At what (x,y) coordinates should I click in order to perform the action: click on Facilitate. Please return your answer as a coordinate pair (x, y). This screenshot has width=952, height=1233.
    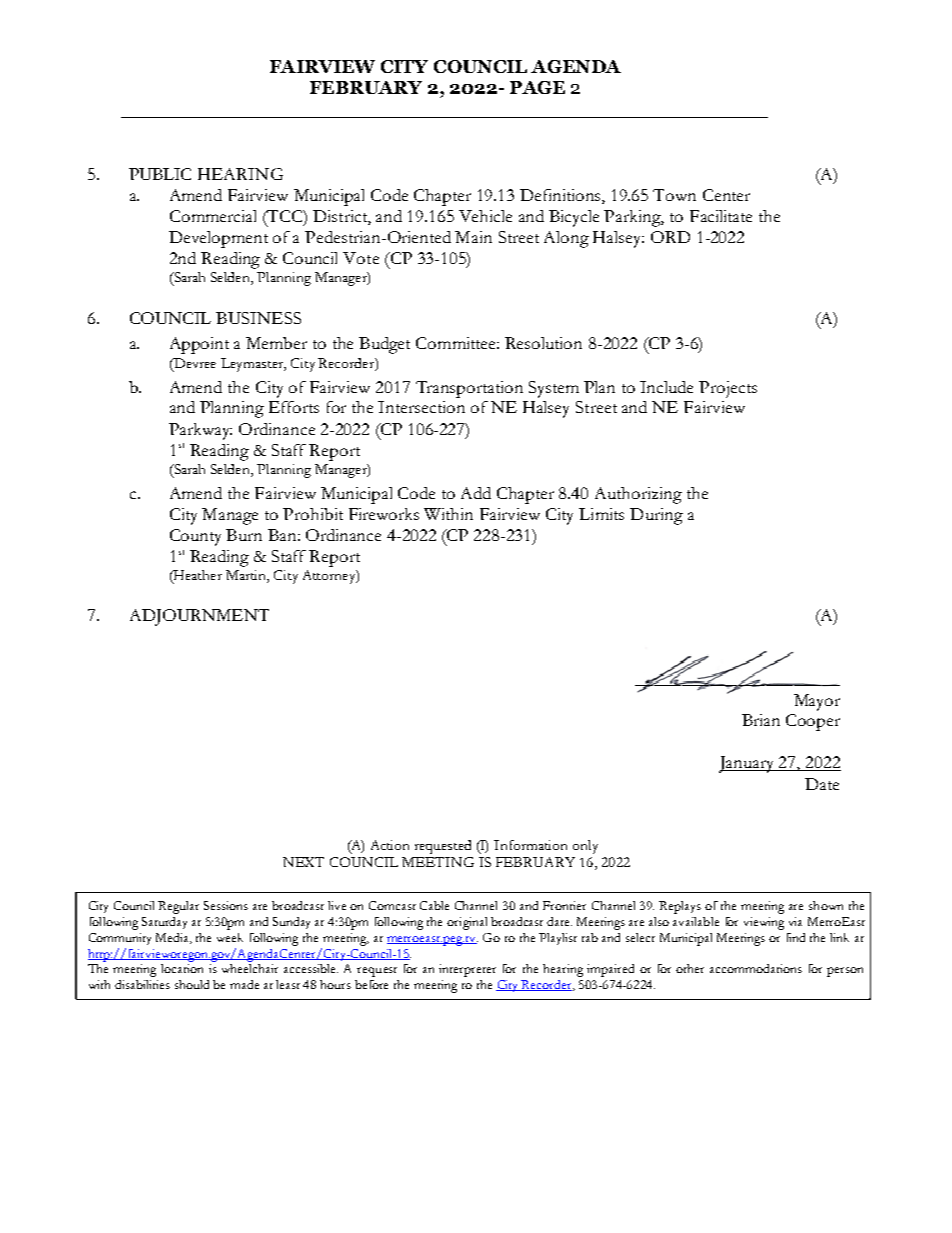
    Looking at the image, I should click on (721, 216).
